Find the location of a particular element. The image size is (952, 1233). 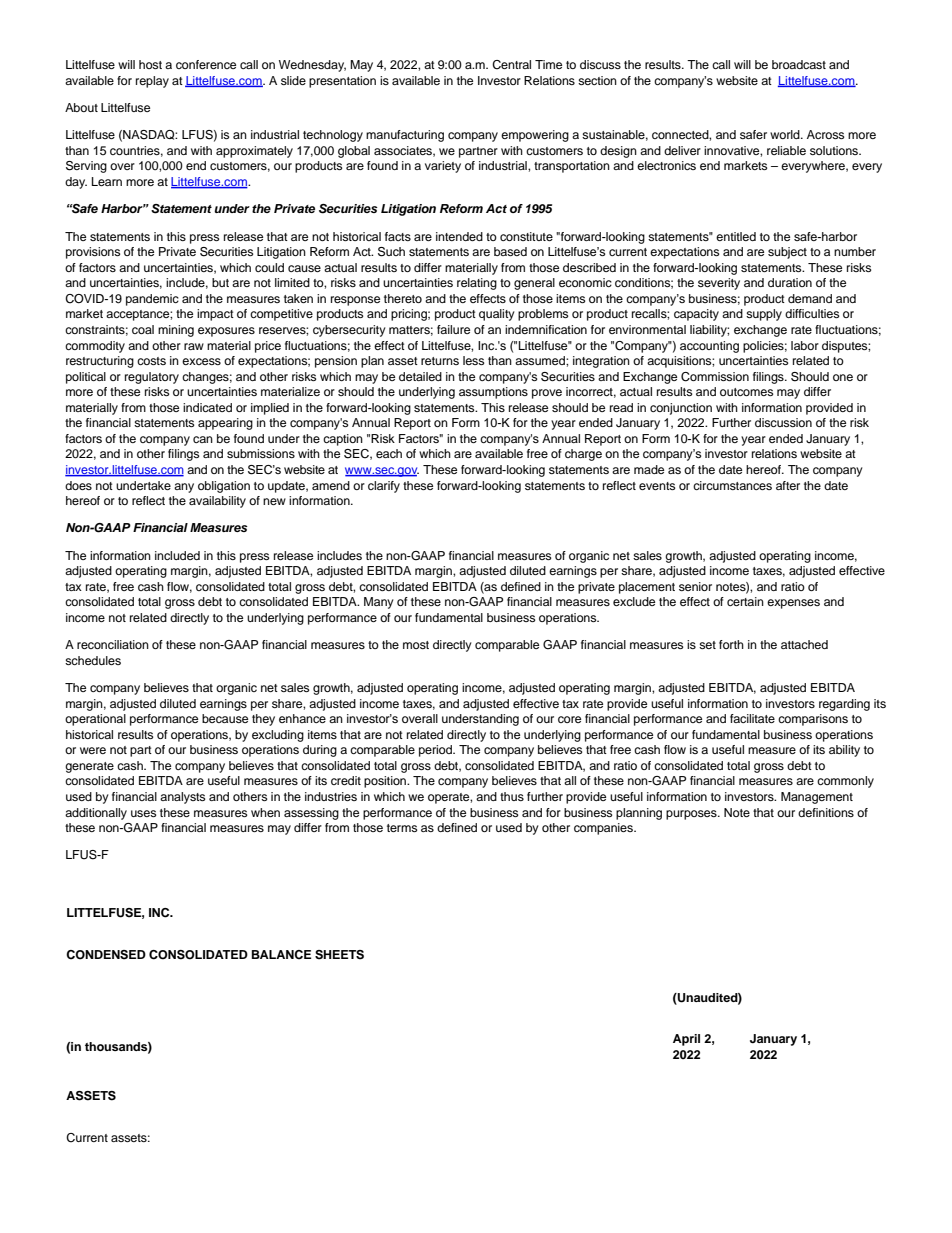

senior is located at coordinates (695, 586).
